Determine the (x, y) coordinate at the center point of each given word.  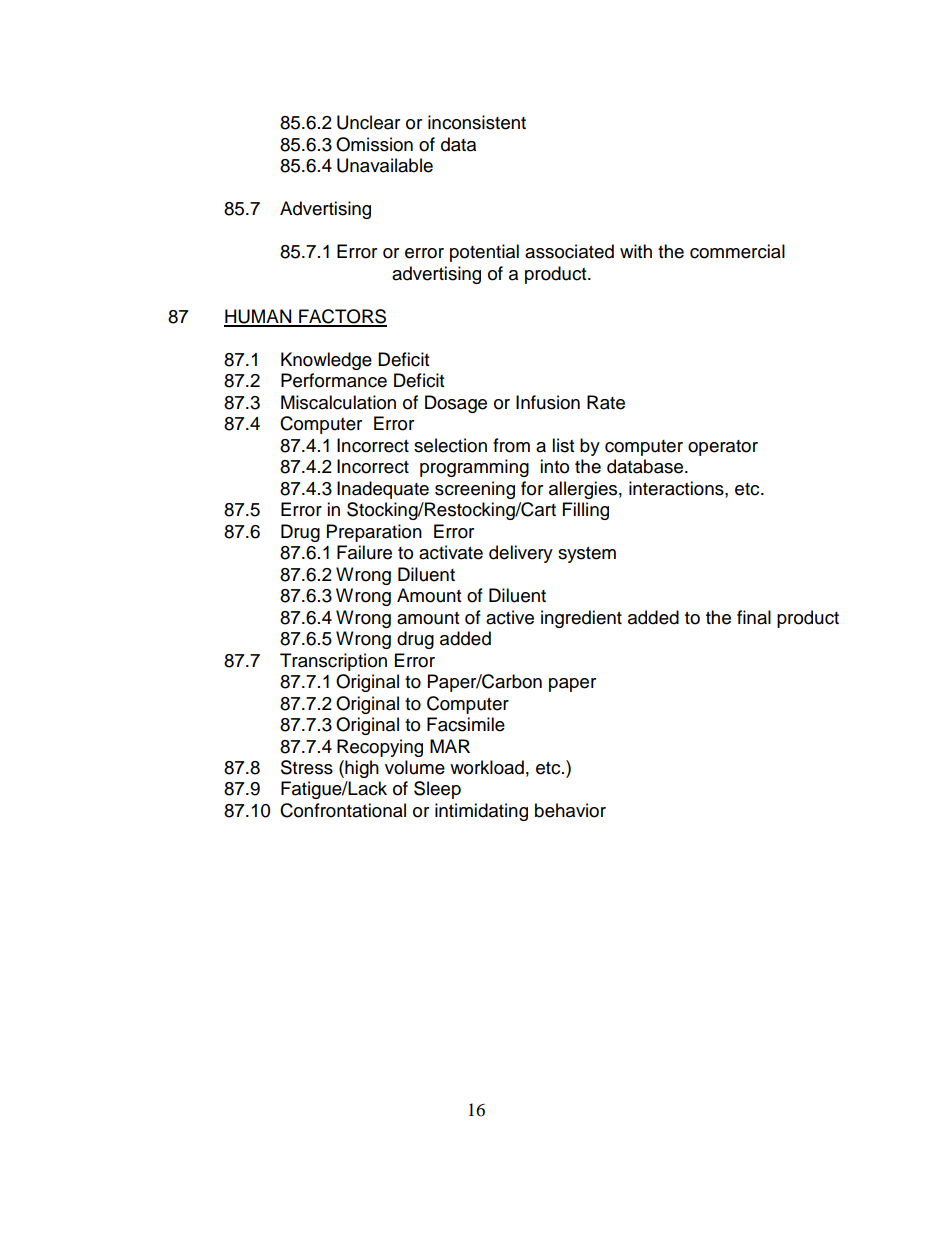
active (510, 617)
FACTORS (342, 317)
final (754, 617)
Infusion (548, 402)
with (636, 251)
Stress (307, 767)
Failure (364, 552)
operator (723, 448)
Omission (374, 144)
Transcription (333, 662)
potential (484, 253)
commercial (737, 251)
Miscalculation (338, 402)
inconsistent (477, 122)
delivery (521, 554)
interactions (677, 488)
